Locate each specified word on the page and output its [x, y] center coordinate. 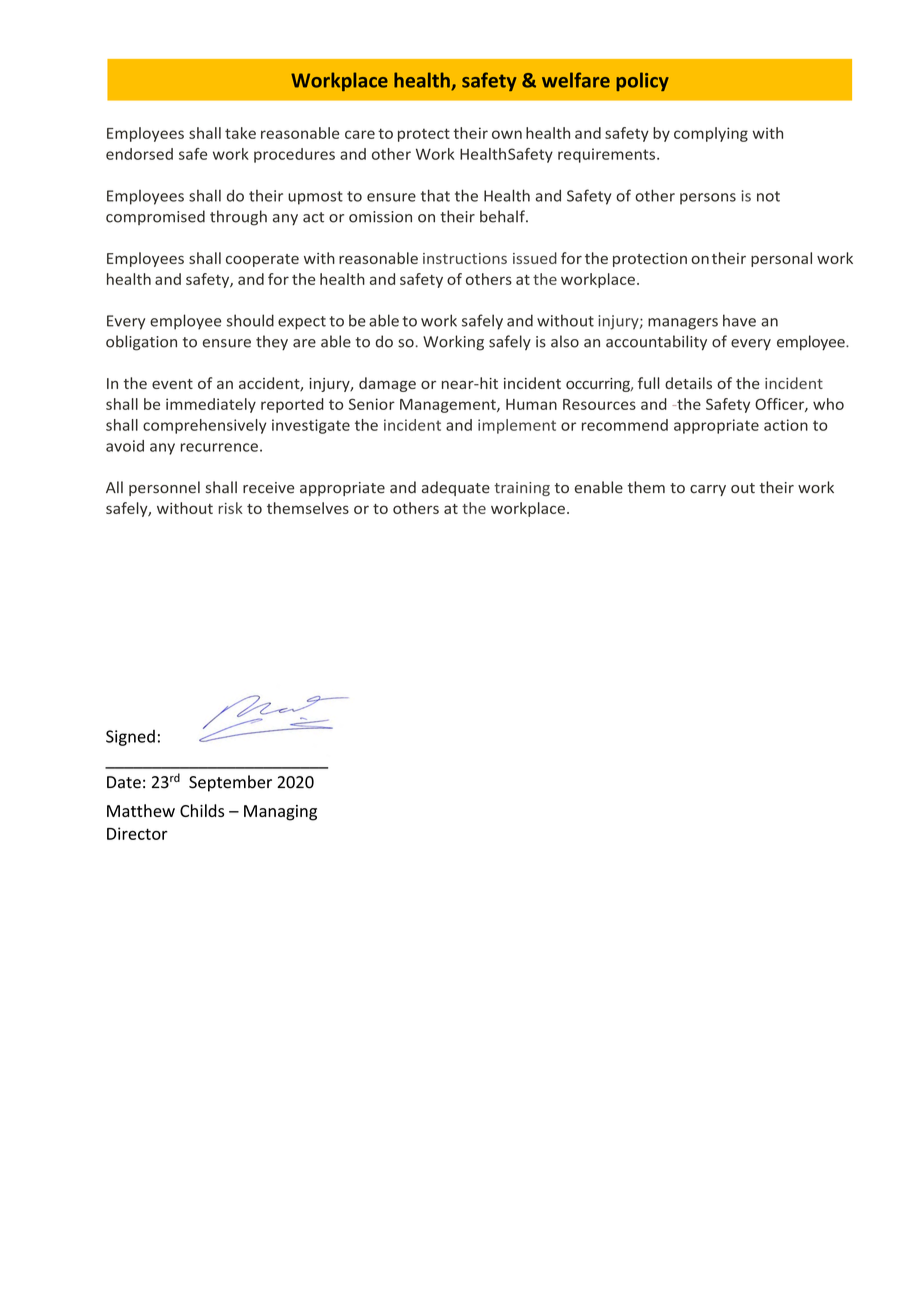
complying [711, 134]
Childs [202, 810]
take [240, 133]
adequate [456, 488]
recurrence [219, 447]
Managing [280, 813]
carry [708, 490]
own [507, 134]
